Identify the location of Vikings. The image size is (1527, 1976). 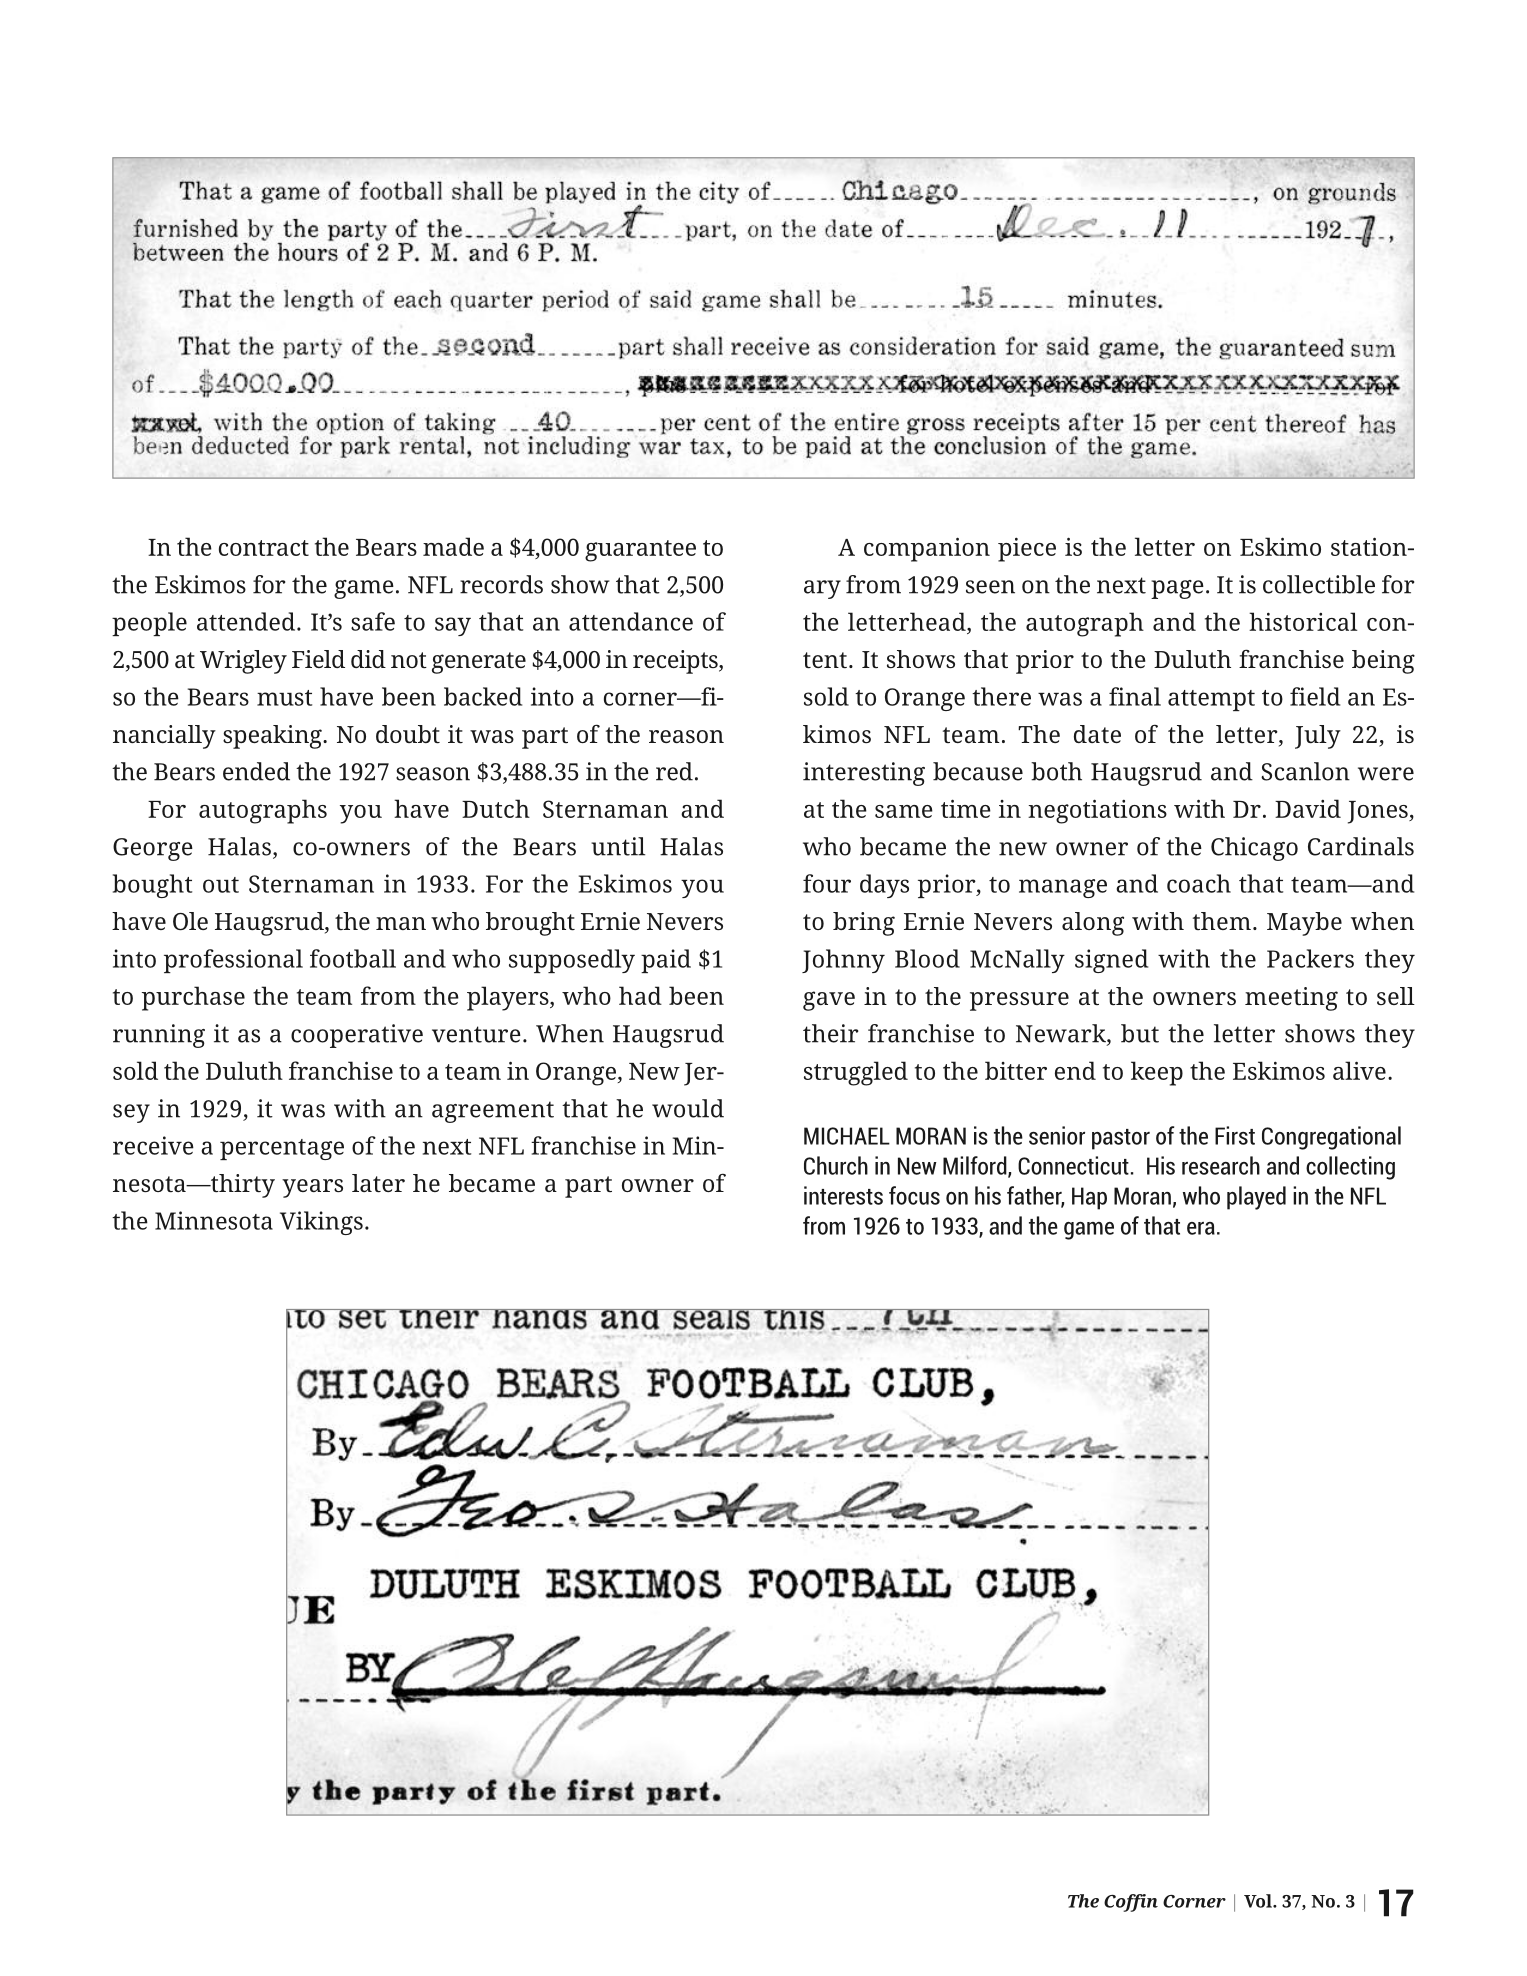
(321, 1223).
